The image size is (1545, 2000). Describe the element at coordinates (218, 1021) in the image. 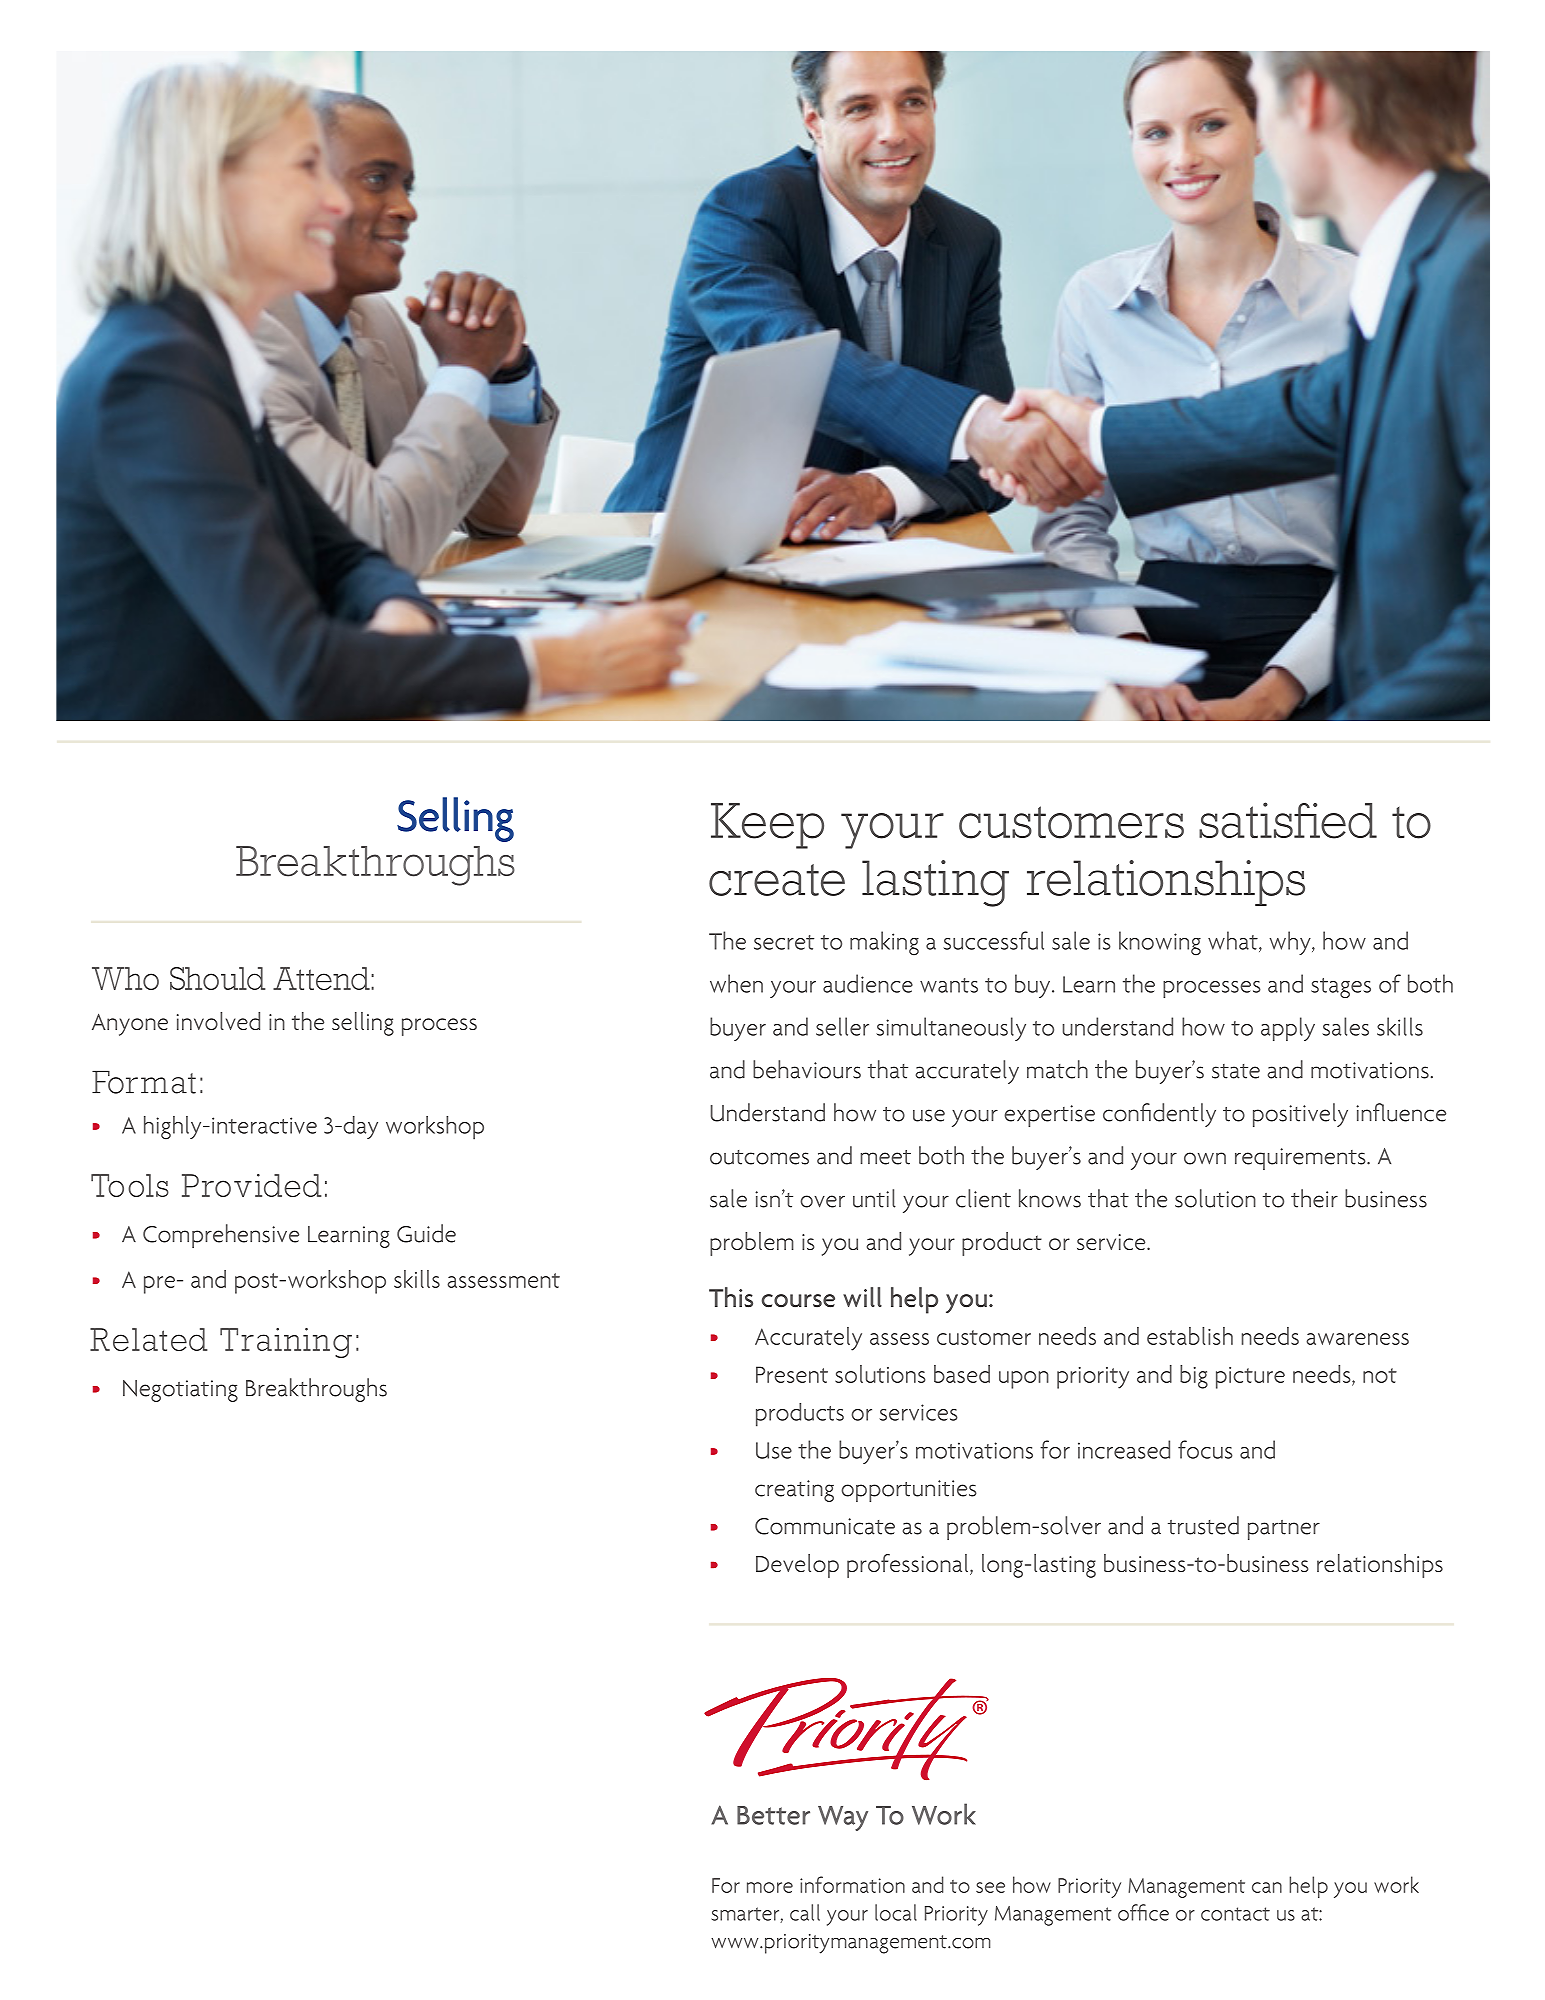

I see `involved` at that location.
